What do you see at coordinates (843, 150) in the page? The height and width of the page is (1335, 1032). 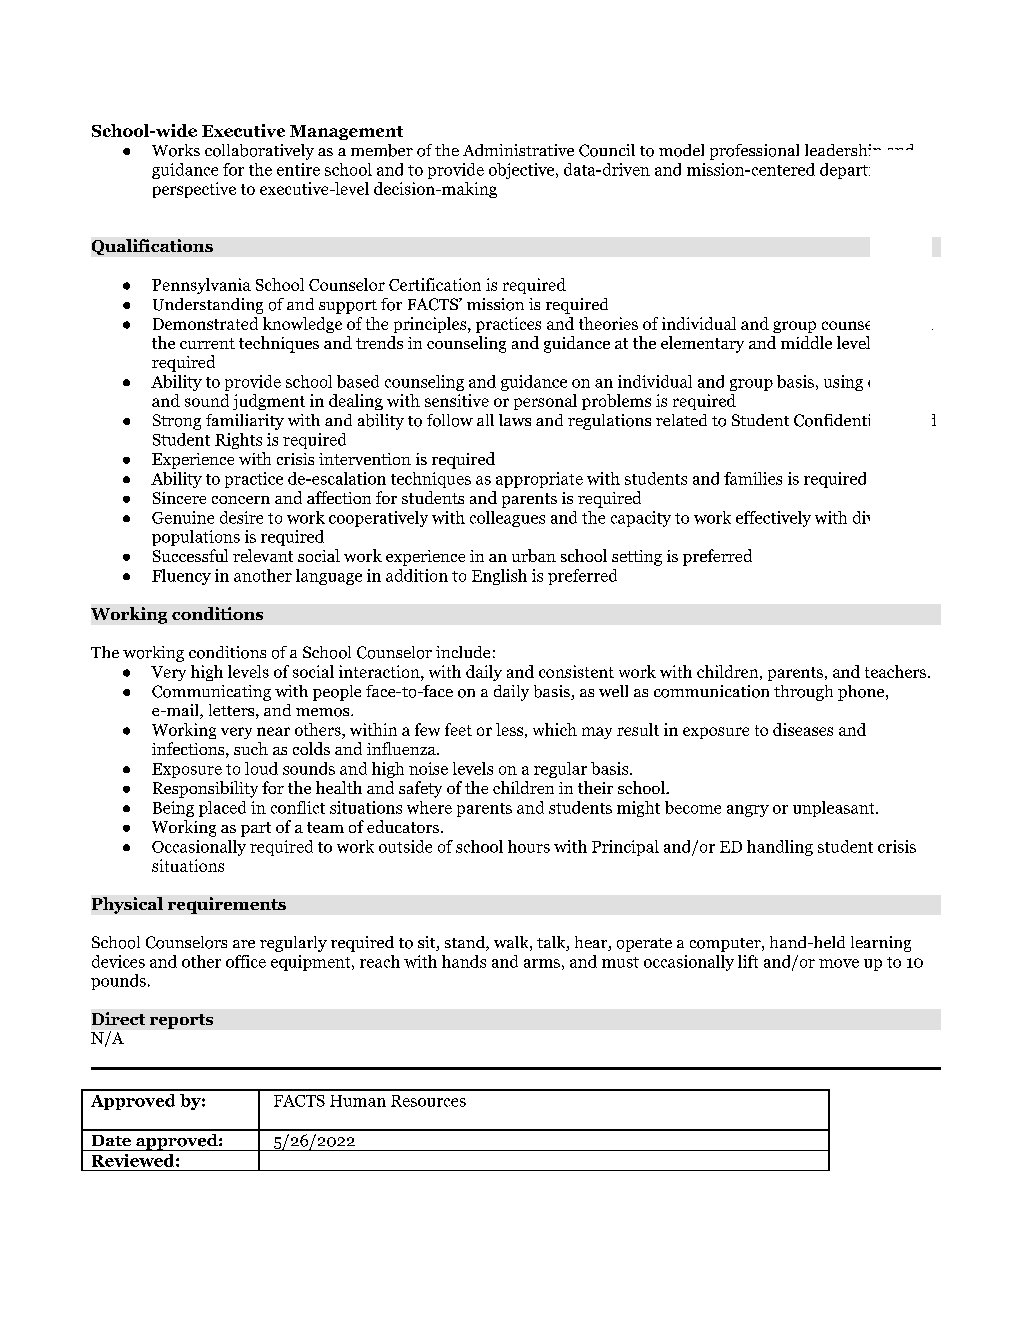 I see `leadership` at bounding box center [843, 150].
